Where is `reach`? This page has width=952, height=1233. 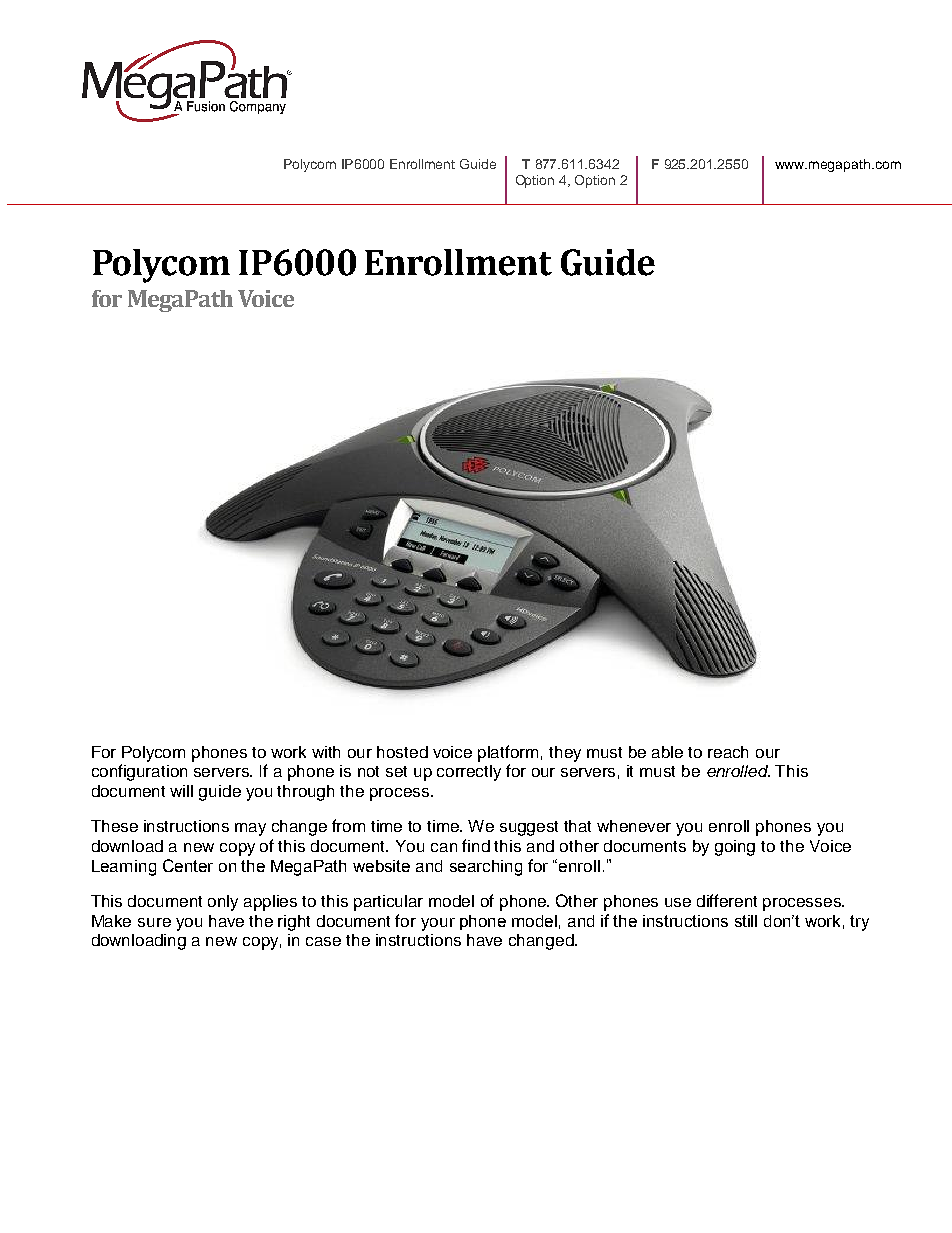
reach is located at coordinates (728, 752).
